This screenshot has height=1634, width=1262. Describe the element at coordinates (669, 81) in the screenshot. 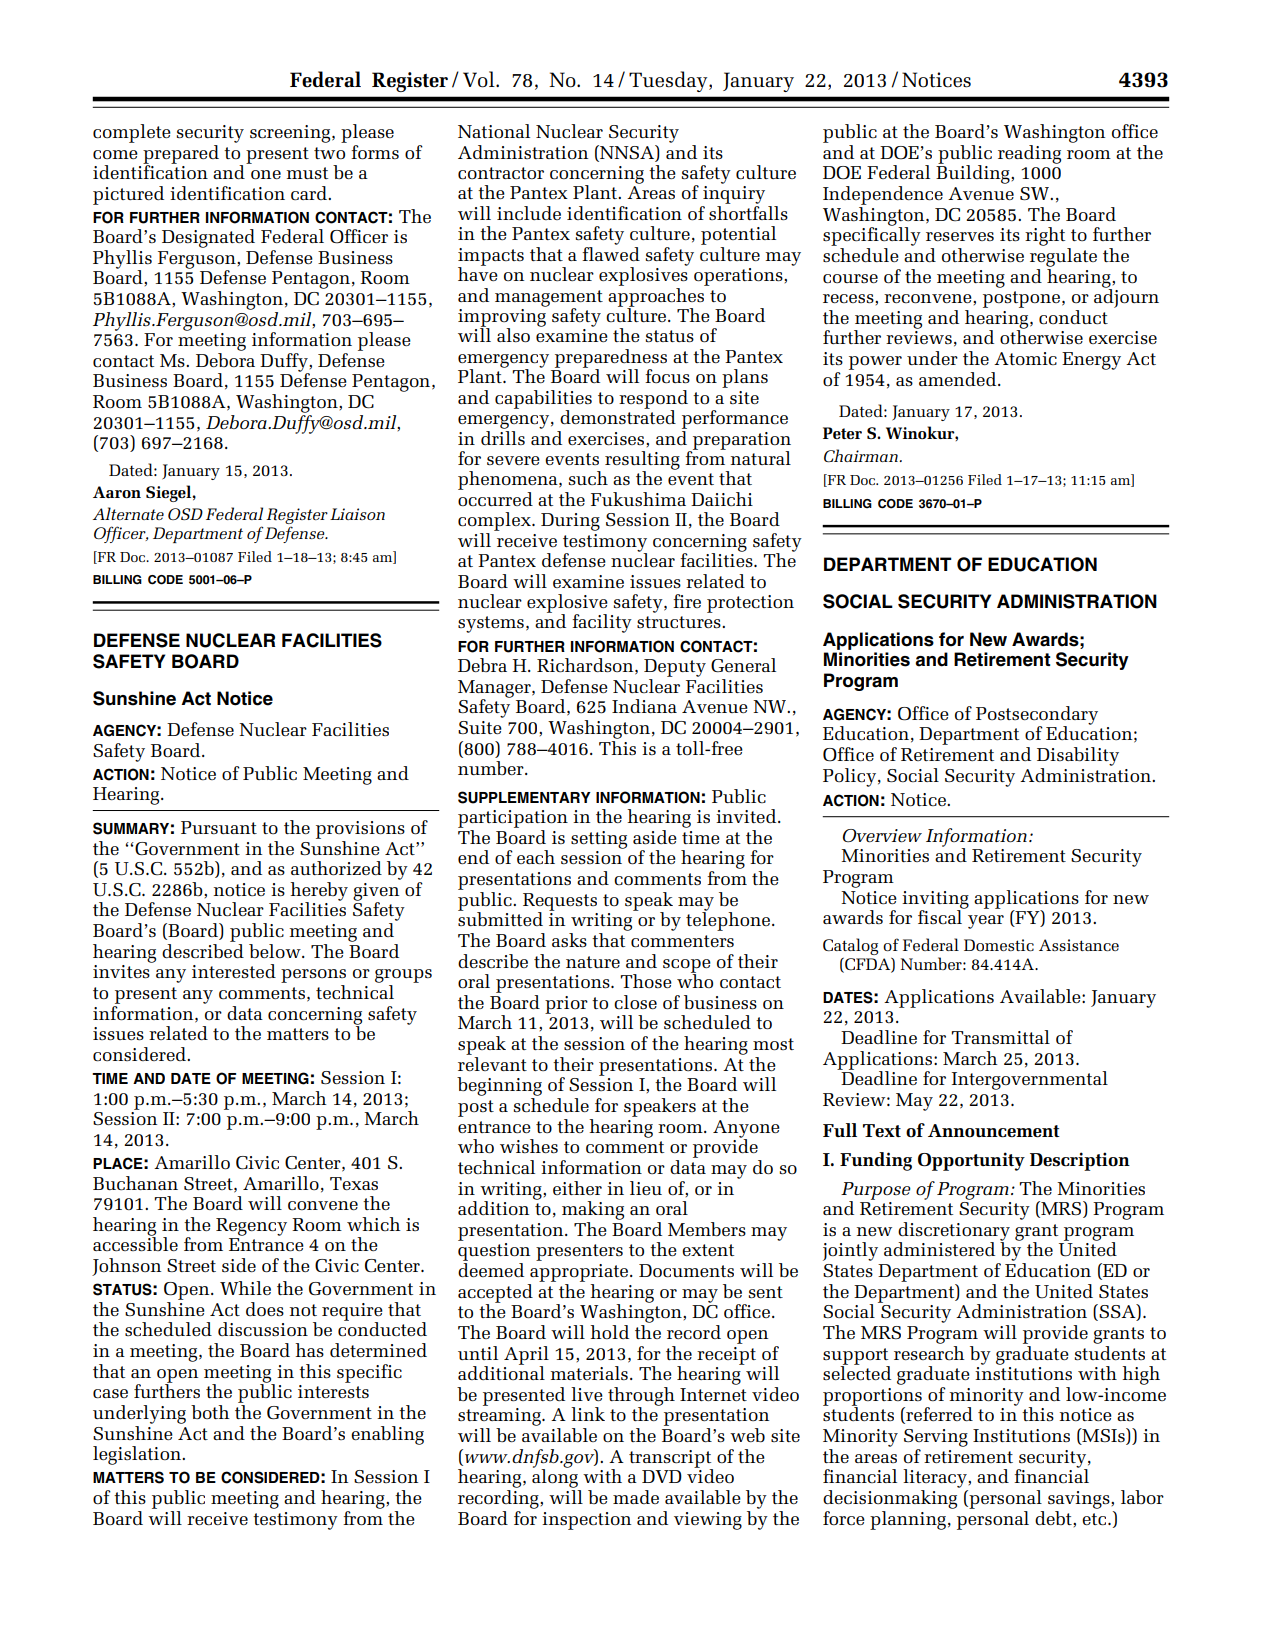

I see `Tuesday` at that location.
